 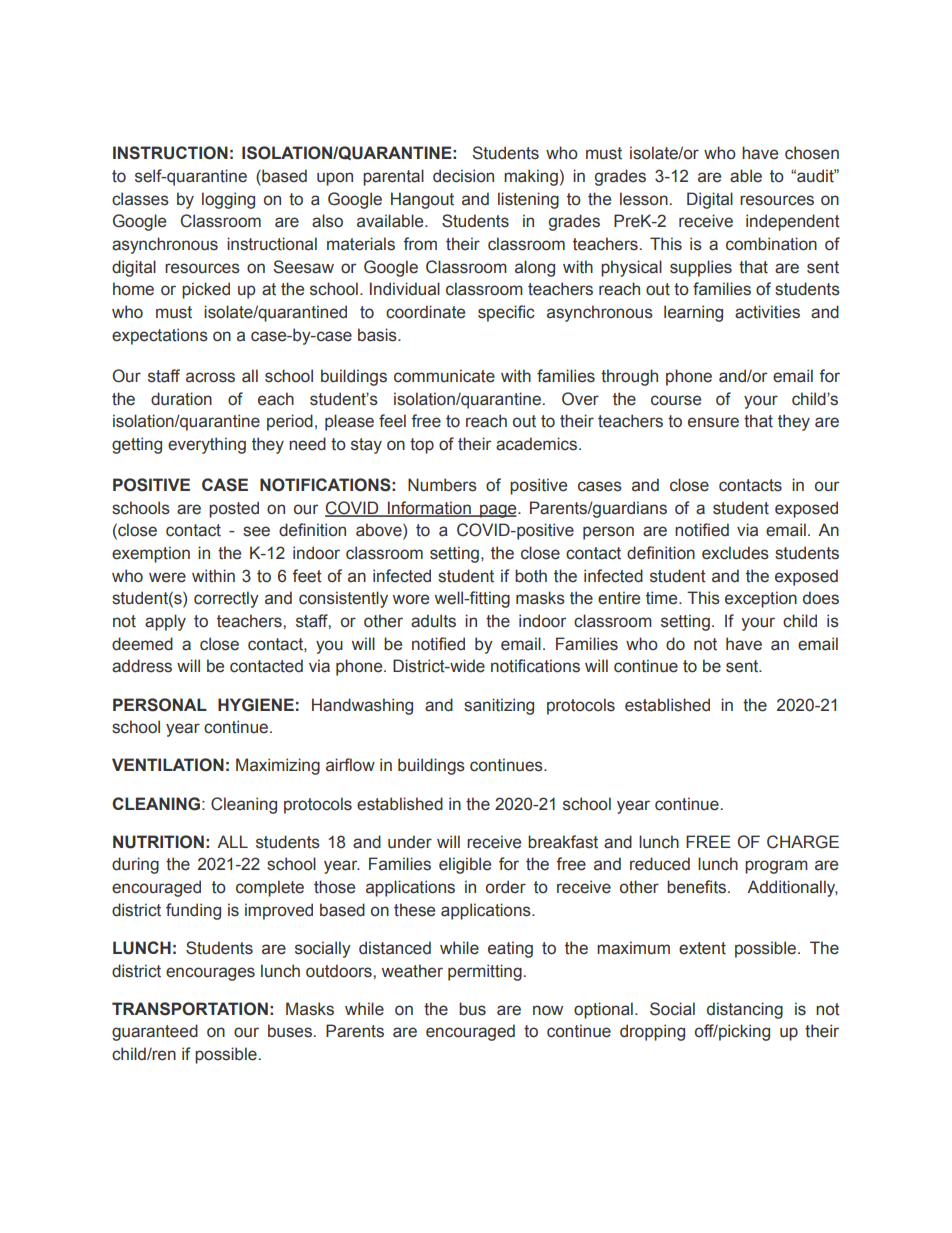 I want to click on decision, so click(x=463, y=176).
